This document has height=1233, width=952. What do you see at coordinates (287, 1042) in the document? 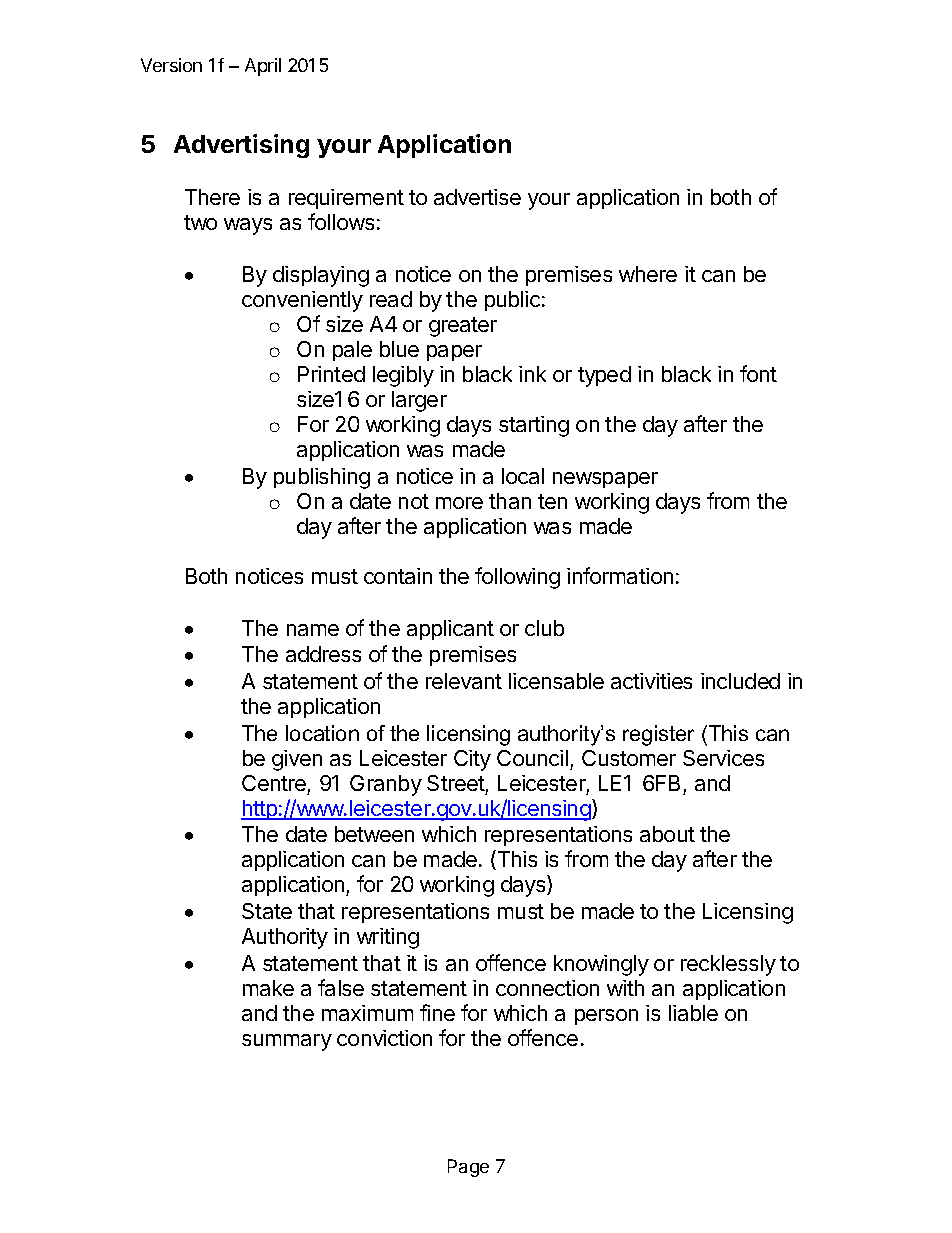
I see `summary` at bounding box center [287, 1042].
